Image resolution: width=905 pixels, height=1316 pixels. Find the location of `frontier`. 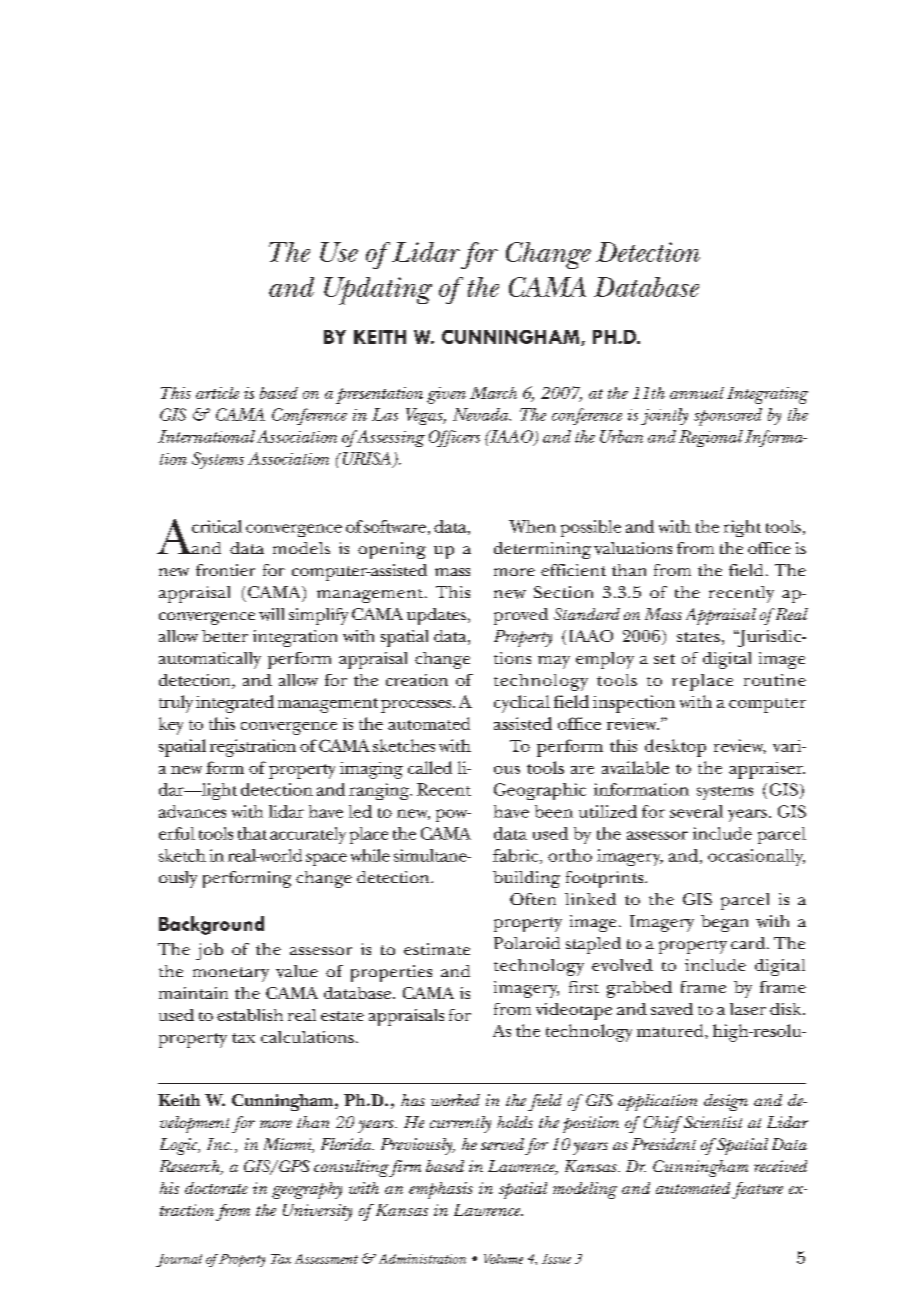

frontier is located at coordinates (225, 570).
